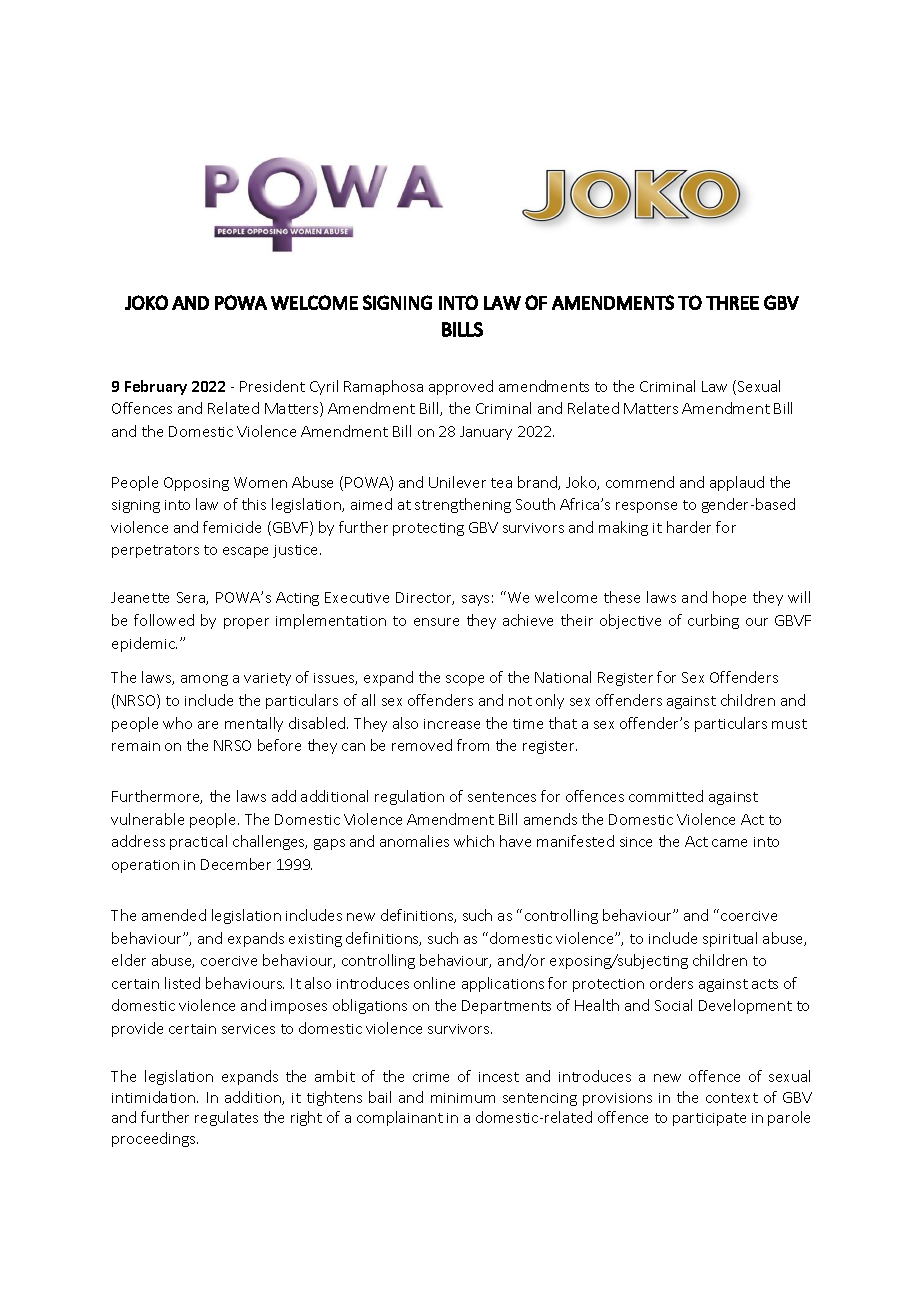 The image size is (924, 1308). I want to click on came, so click(729, 843).
